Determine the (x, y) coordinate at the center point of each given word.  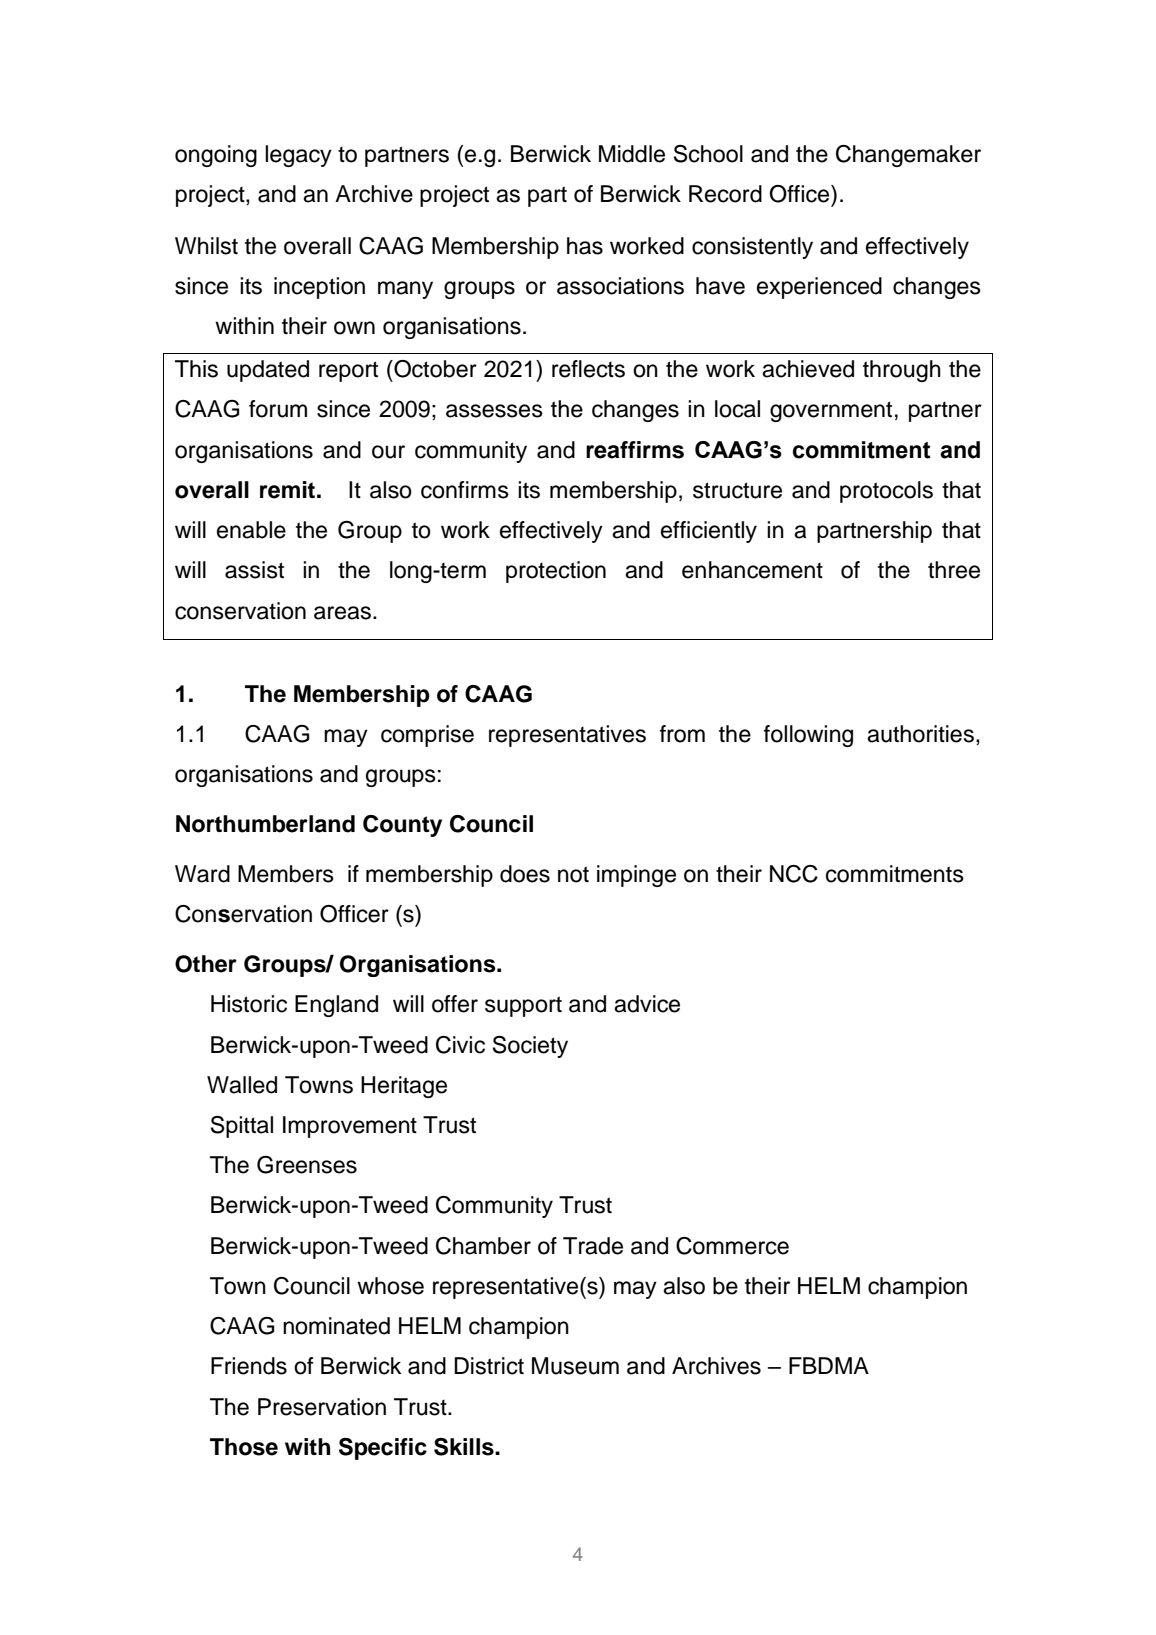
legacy (298, 156)
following (808, 736)
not (573, 874)
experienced (819, 288)
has (585, 246)
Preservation (322, 1407)
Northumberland (265, 824)
